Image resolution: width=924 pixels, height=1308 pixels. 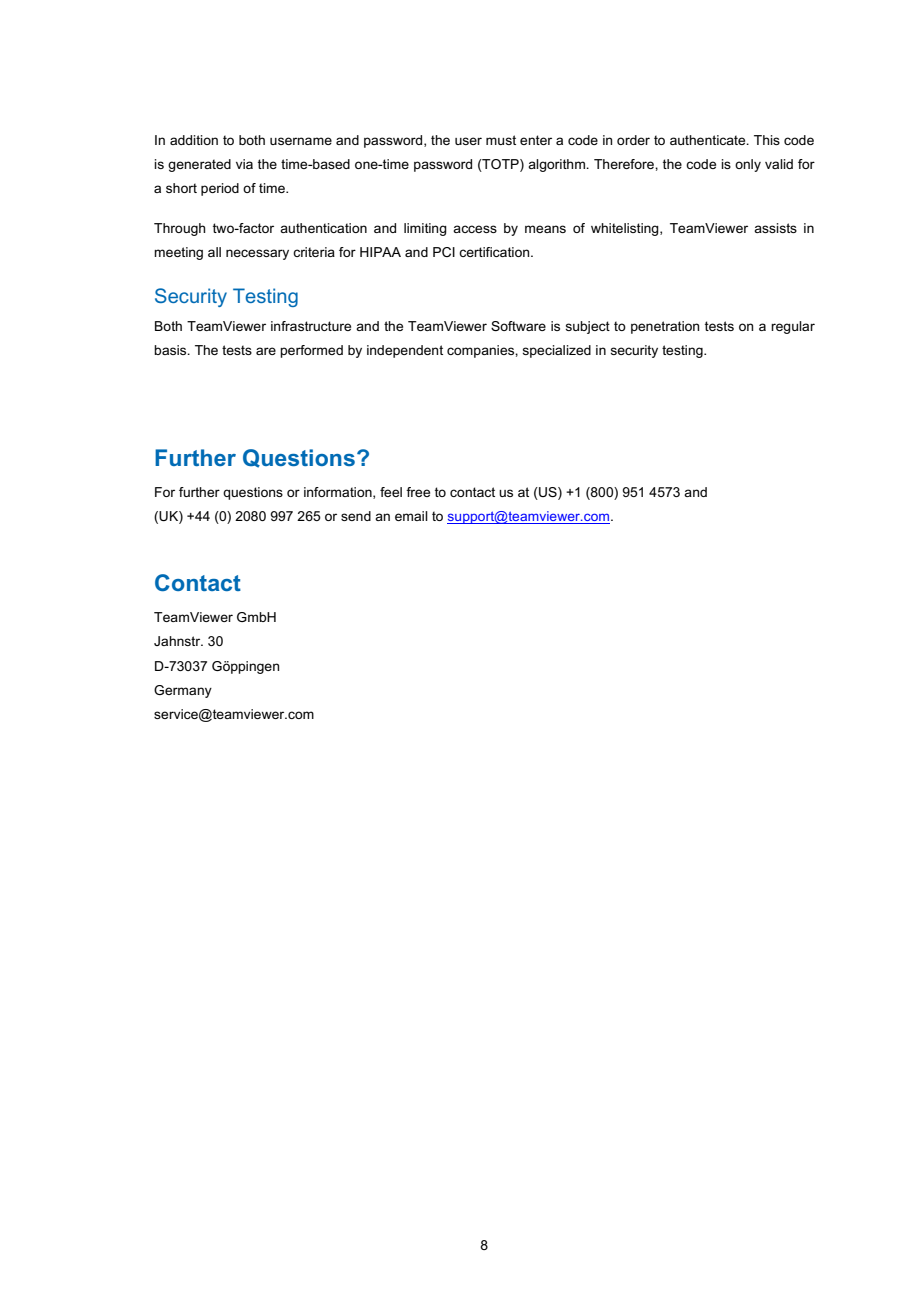 I want to click on specialized, so click(x=557, y=351).
